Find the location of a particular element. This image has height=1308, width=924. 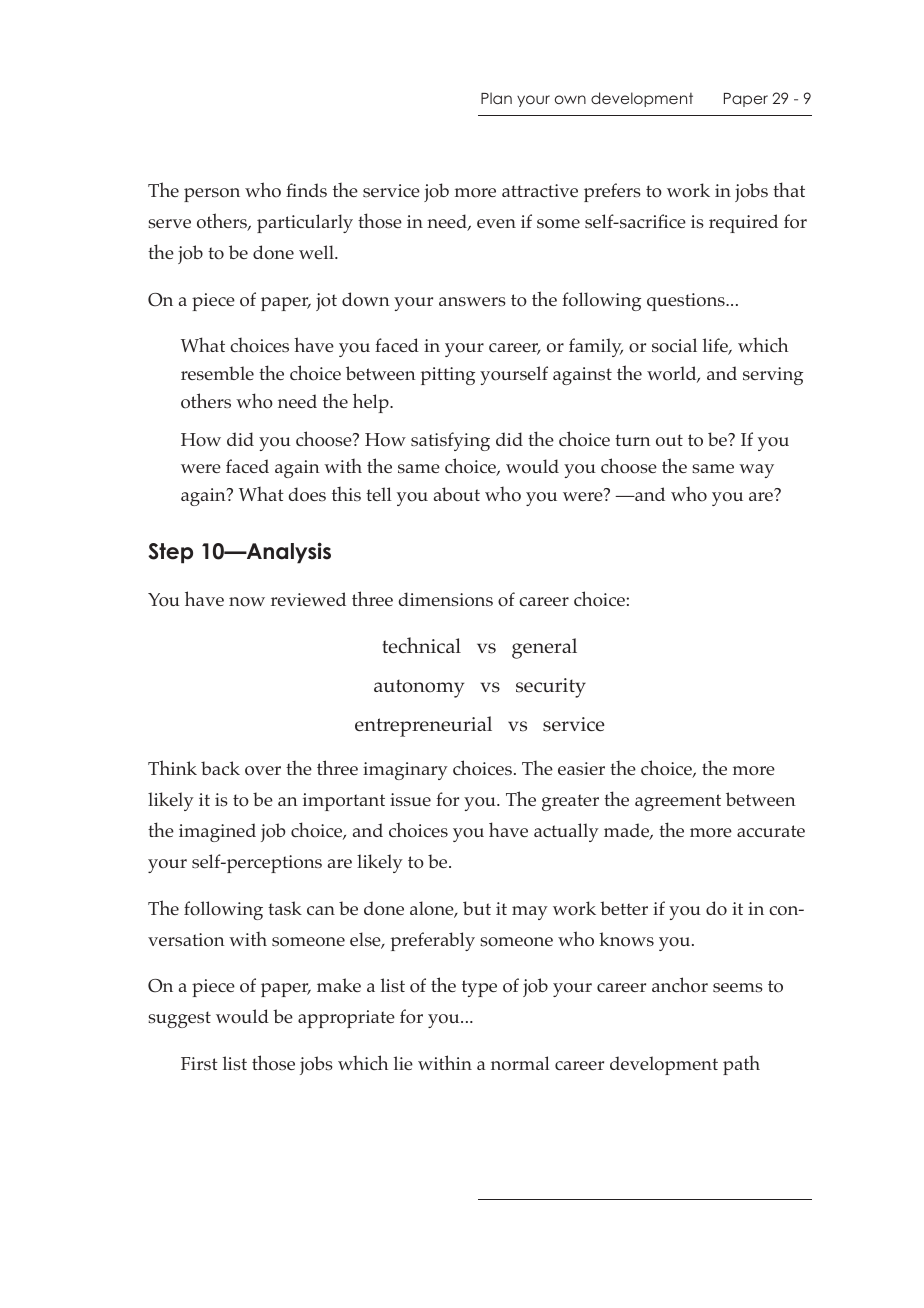

that is located at coordinates (789, 189).
